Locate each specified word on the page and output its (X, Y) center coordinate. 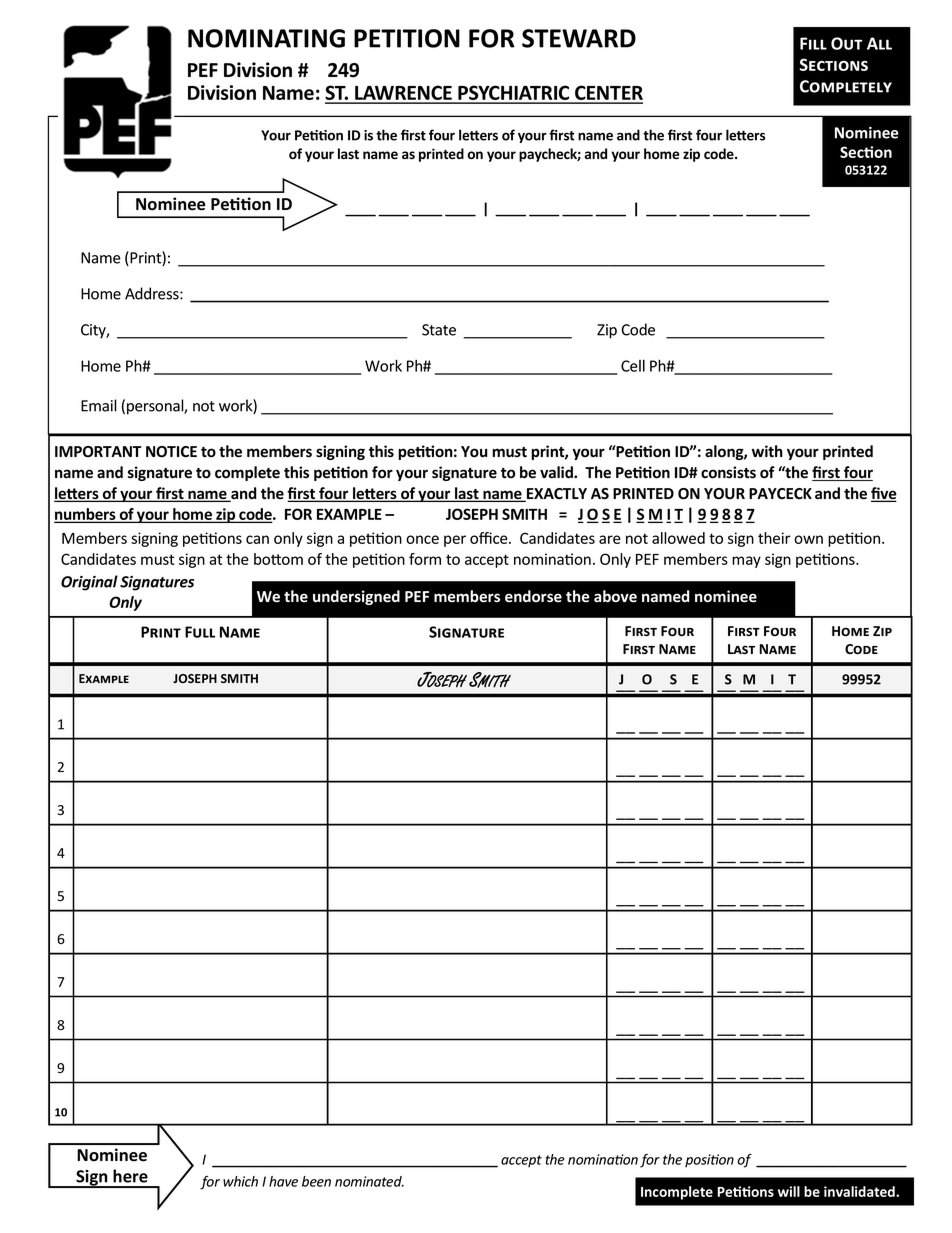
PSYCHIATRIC (514, 94)
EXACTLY (556, 495)
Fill (813, 43)
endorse (533, 596)
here (130, 1176)
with (767, 451)
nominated (369, 1181)
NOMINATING (266, 38)
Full (200, 632)
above (615, 596)
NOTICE (171, 452)
